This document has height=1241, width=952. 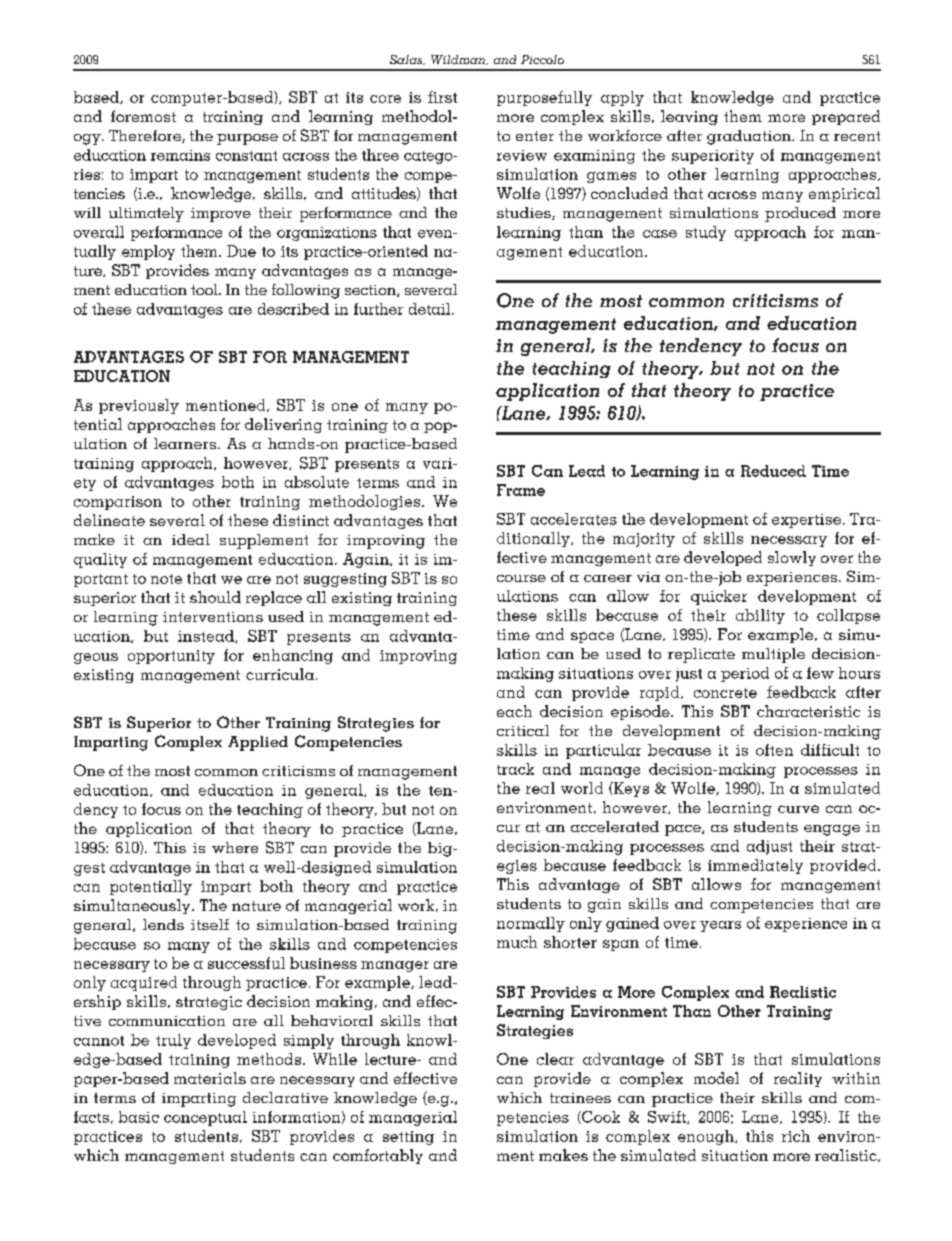 I want to click on interventions, so click(x=213, y=617).
